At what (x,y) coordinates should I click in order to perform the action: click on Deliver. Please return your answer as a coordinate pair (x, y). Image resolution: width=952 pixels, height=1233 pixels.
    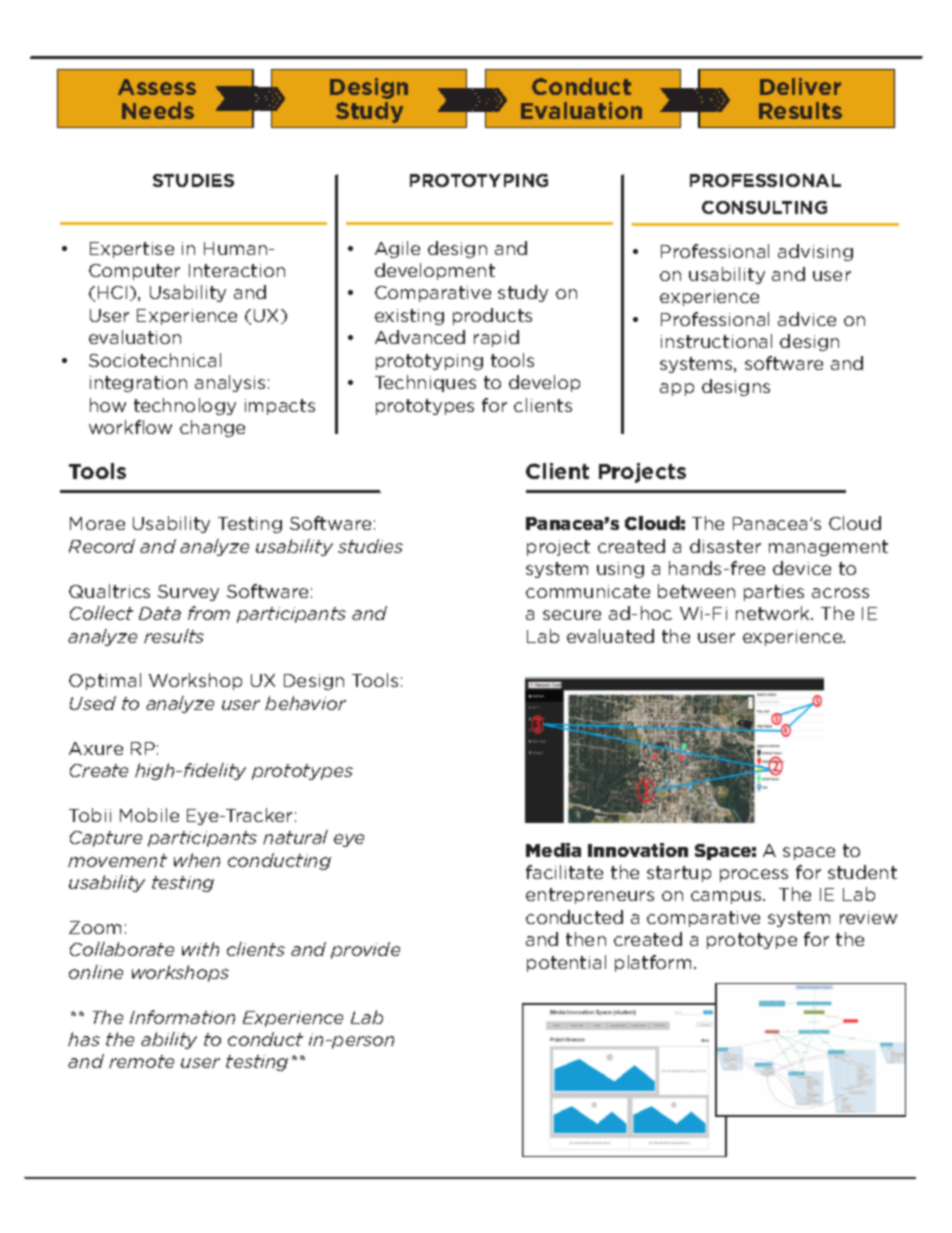
    Looking at the image, I should click on (800, 86).
